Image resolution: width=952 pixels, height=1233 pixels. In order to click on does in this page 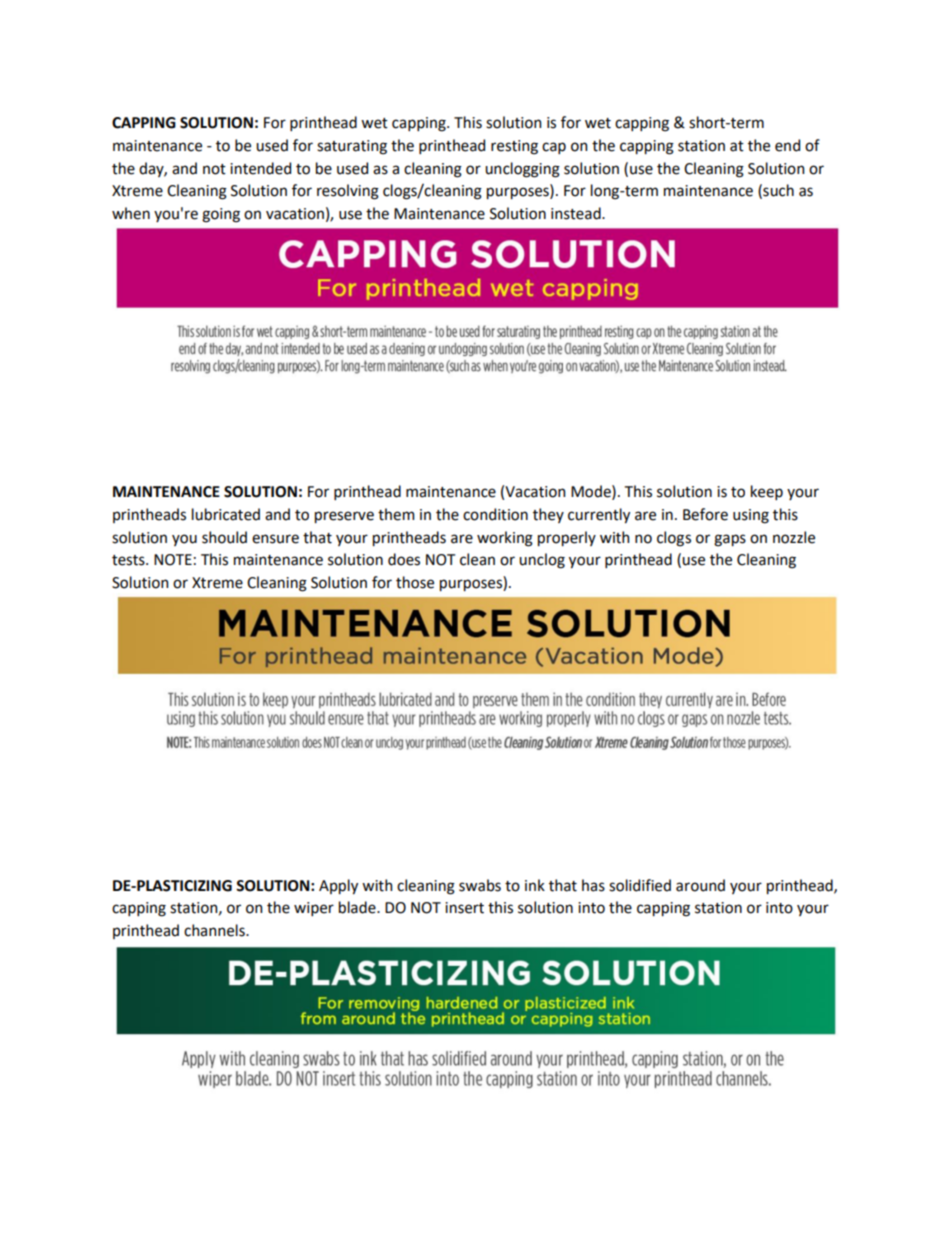, I will do `click(404, 559)`.
